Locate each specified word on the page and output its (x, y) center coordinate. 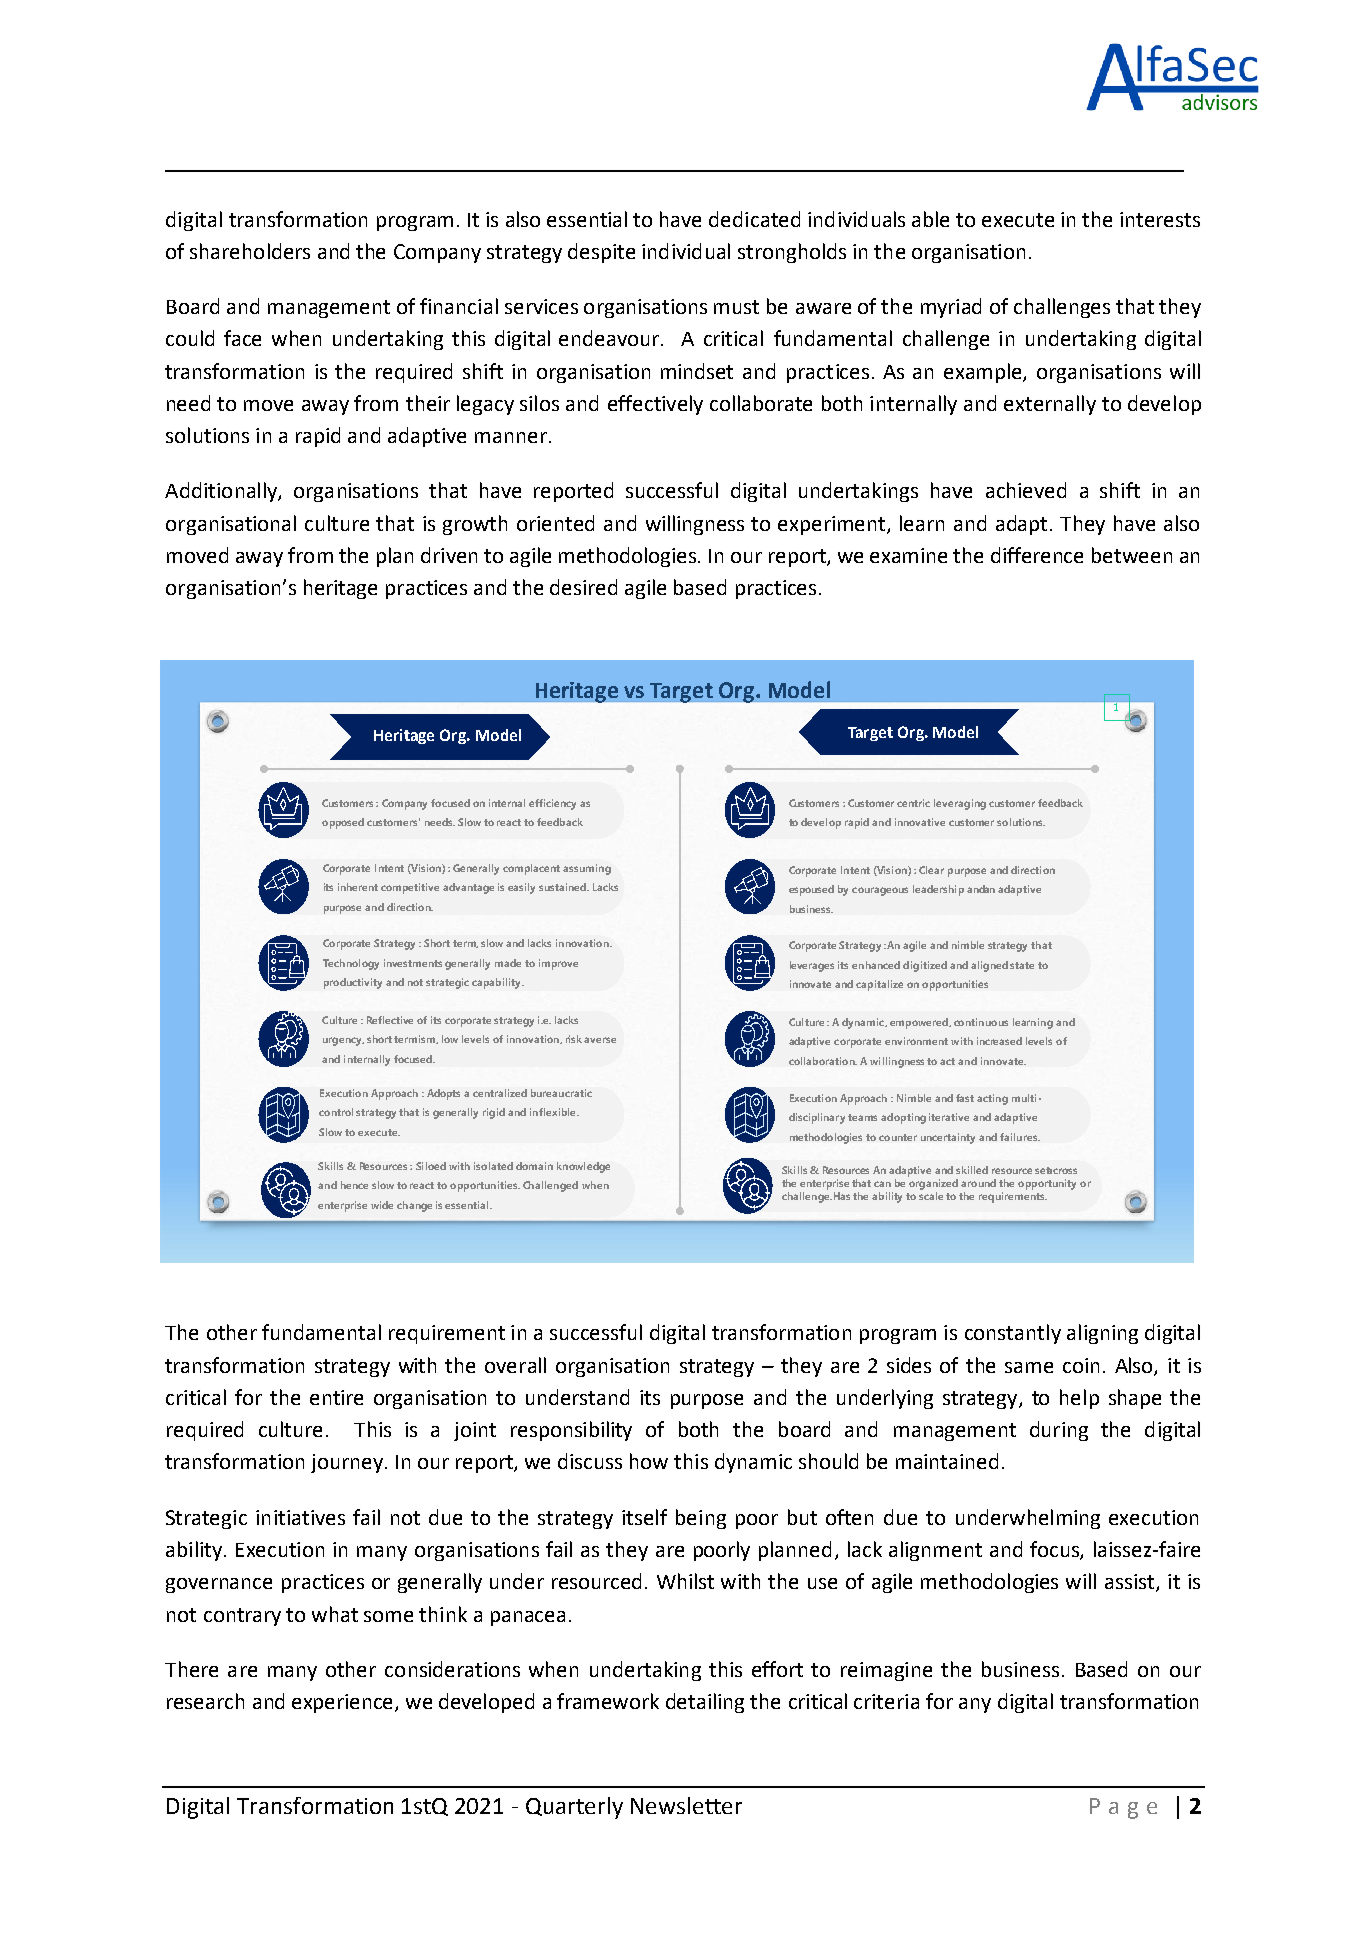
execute (1018, 220)
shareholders (250, 251)
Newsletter (686, 1805)
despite (601, 253)
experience (344, 1703)
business (1020, 1669)
